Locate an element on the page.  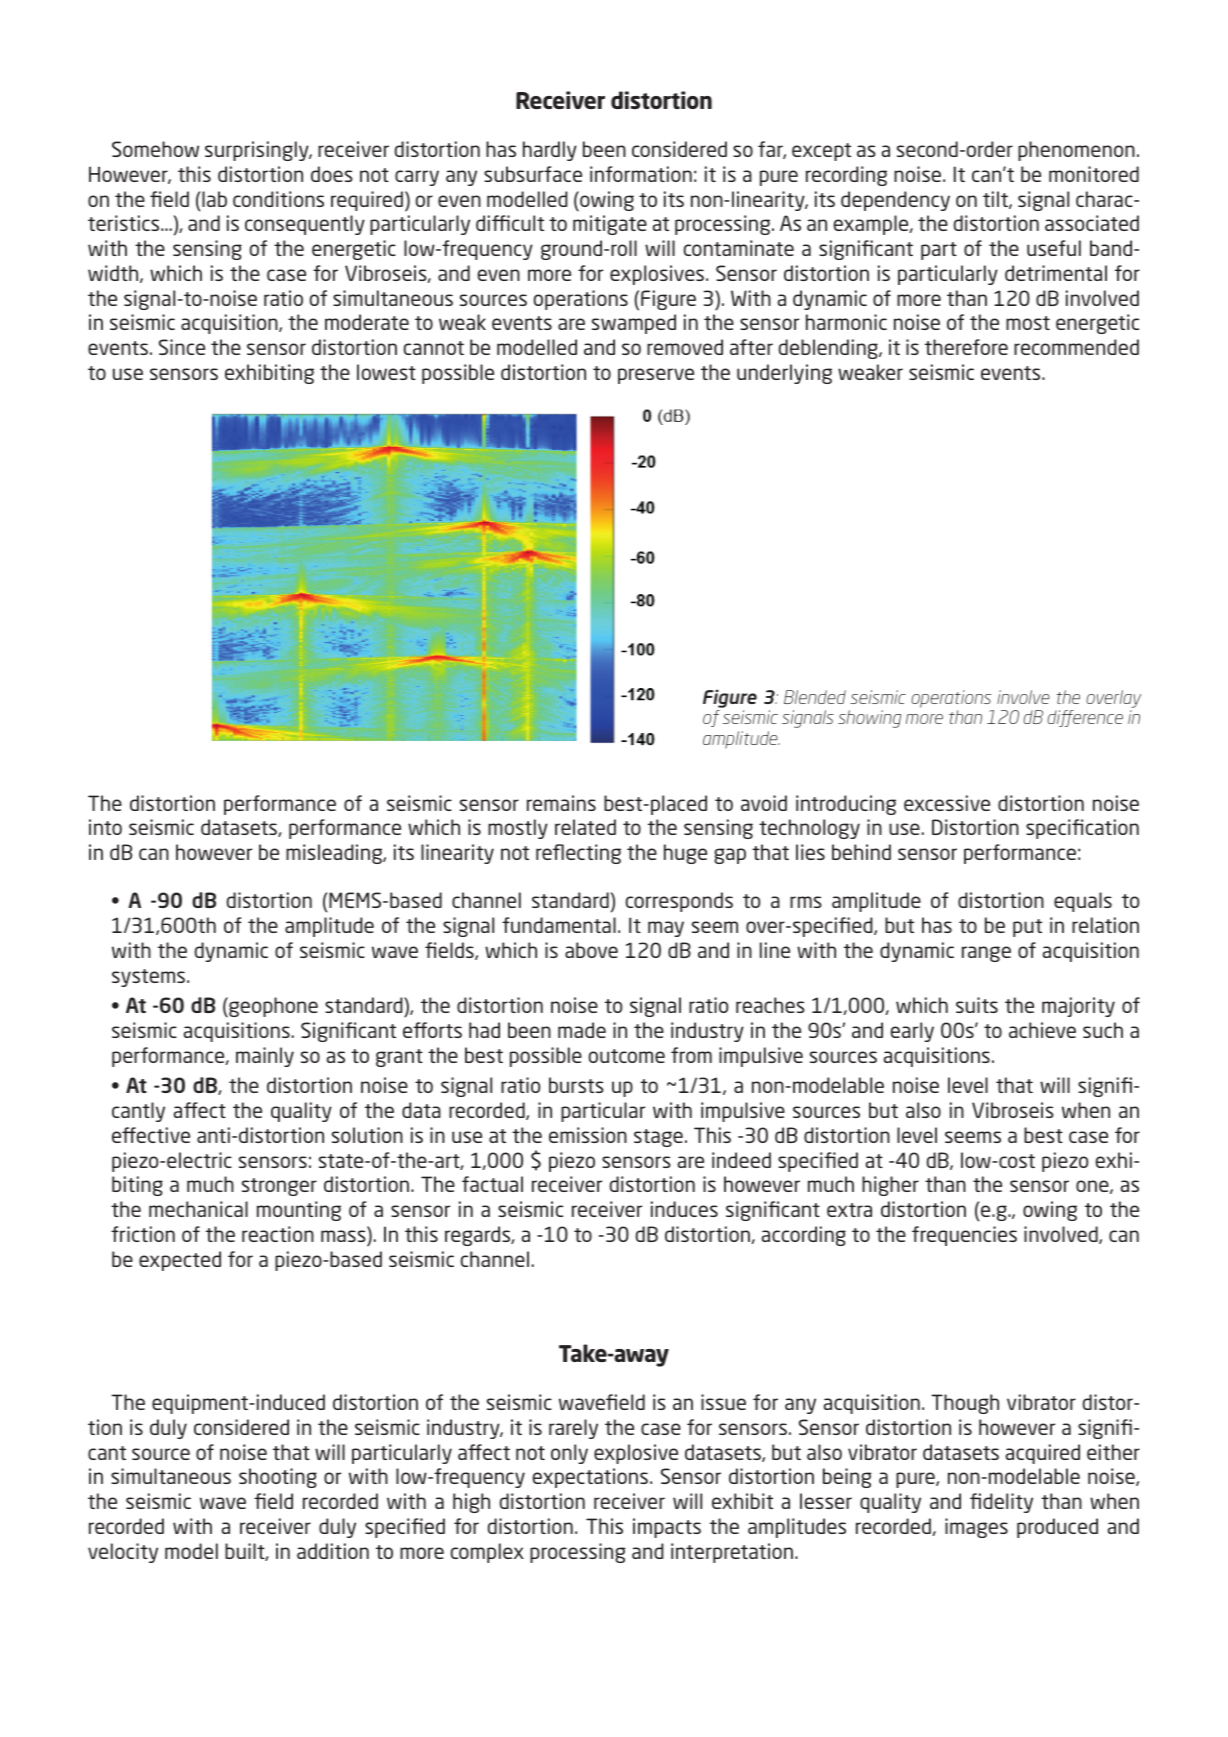
Blended is located at coordinates (815, 697).
